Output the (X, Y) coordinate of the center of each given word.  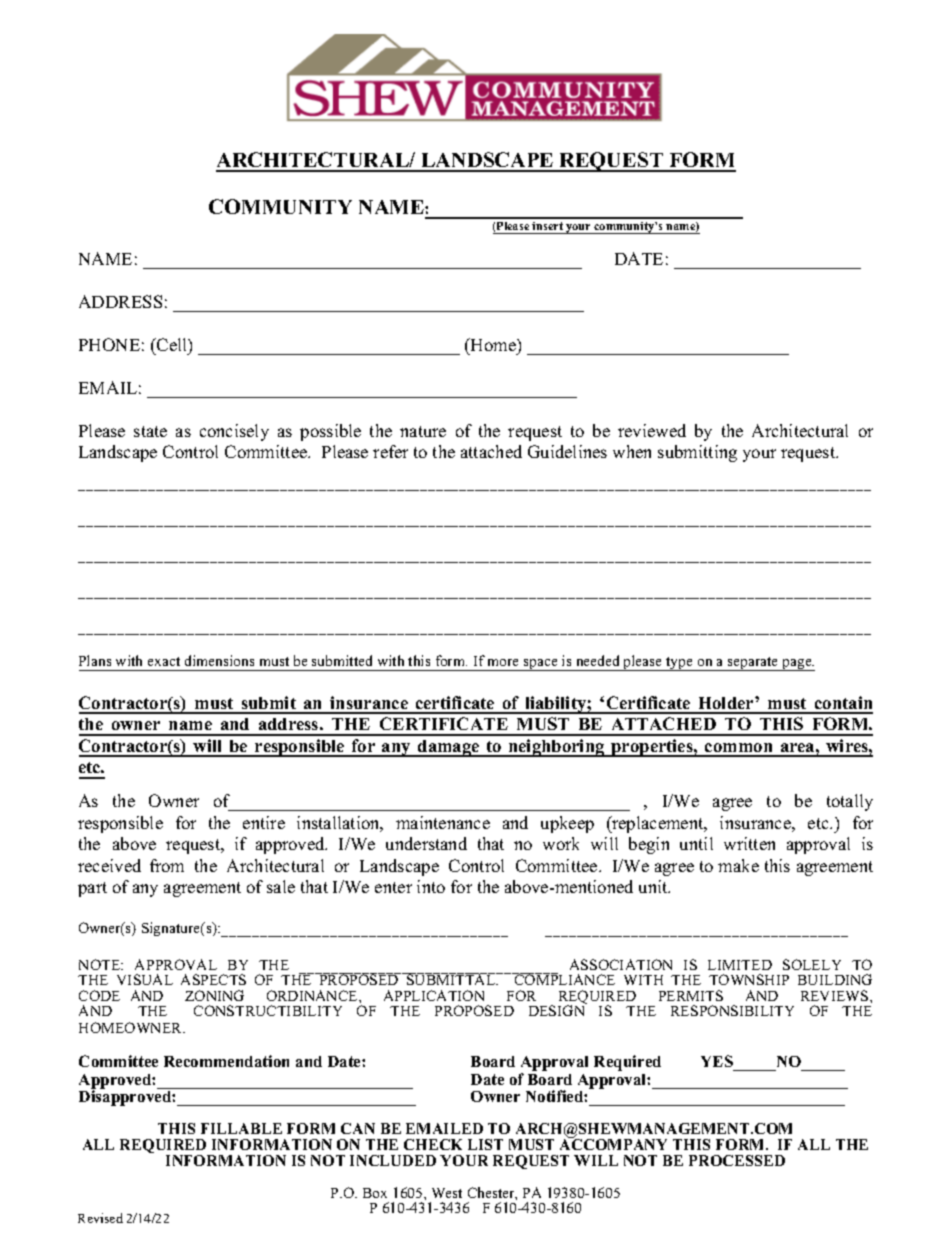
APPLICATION (434, 995)
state (150, 431)
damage (449, 748)
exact (164, 661)
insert (548, 228)
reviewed (652, 430)
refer (390, 451)
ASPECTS (213, 979)
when (632, 451)
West (447, 1193)
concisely (234, 432)
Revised (100, 1218)
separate (753, 664)
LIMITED (740, 965)
